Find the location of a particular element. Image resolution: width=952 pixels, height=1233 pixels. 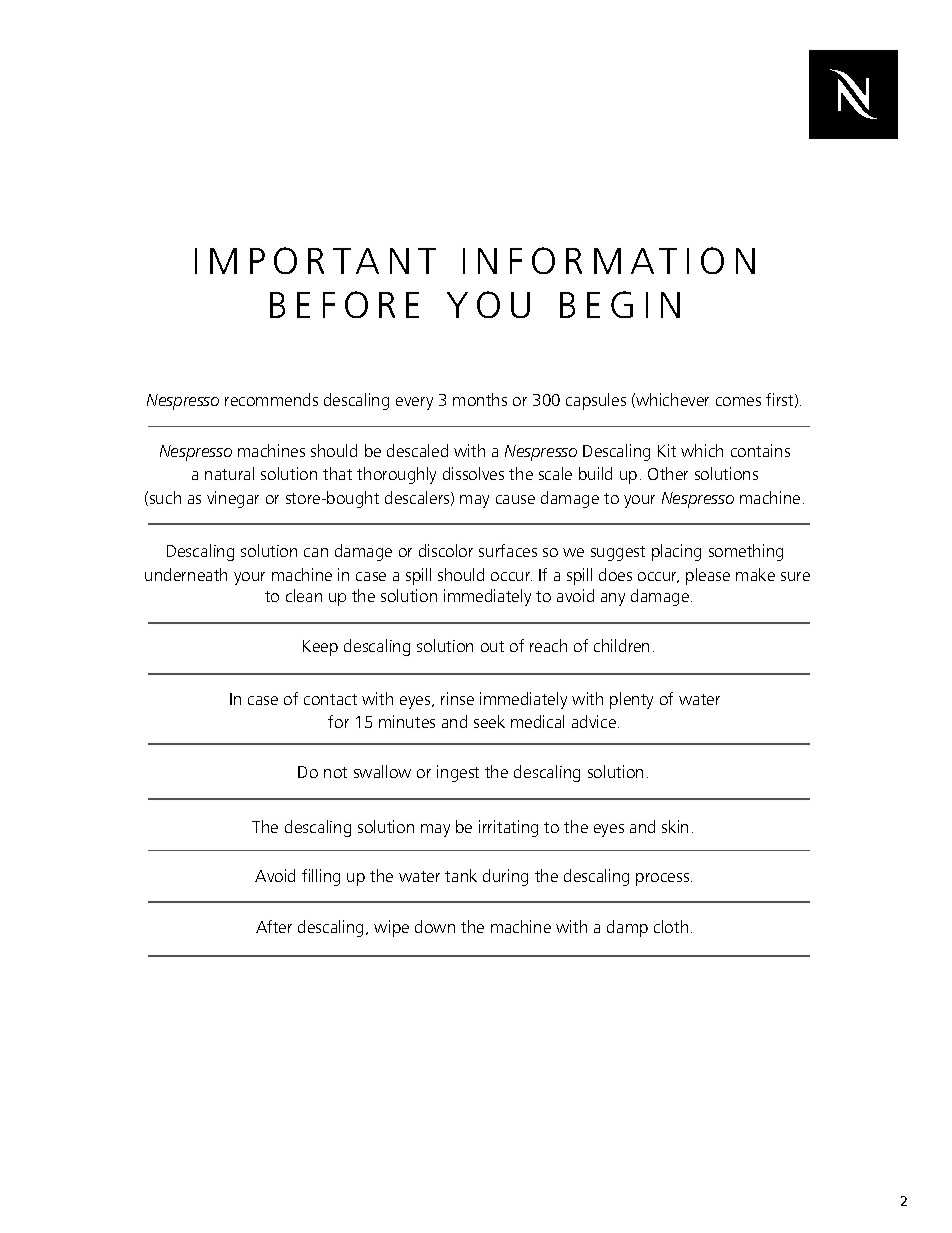

BEGIN is located at coordinates (620, 304).
